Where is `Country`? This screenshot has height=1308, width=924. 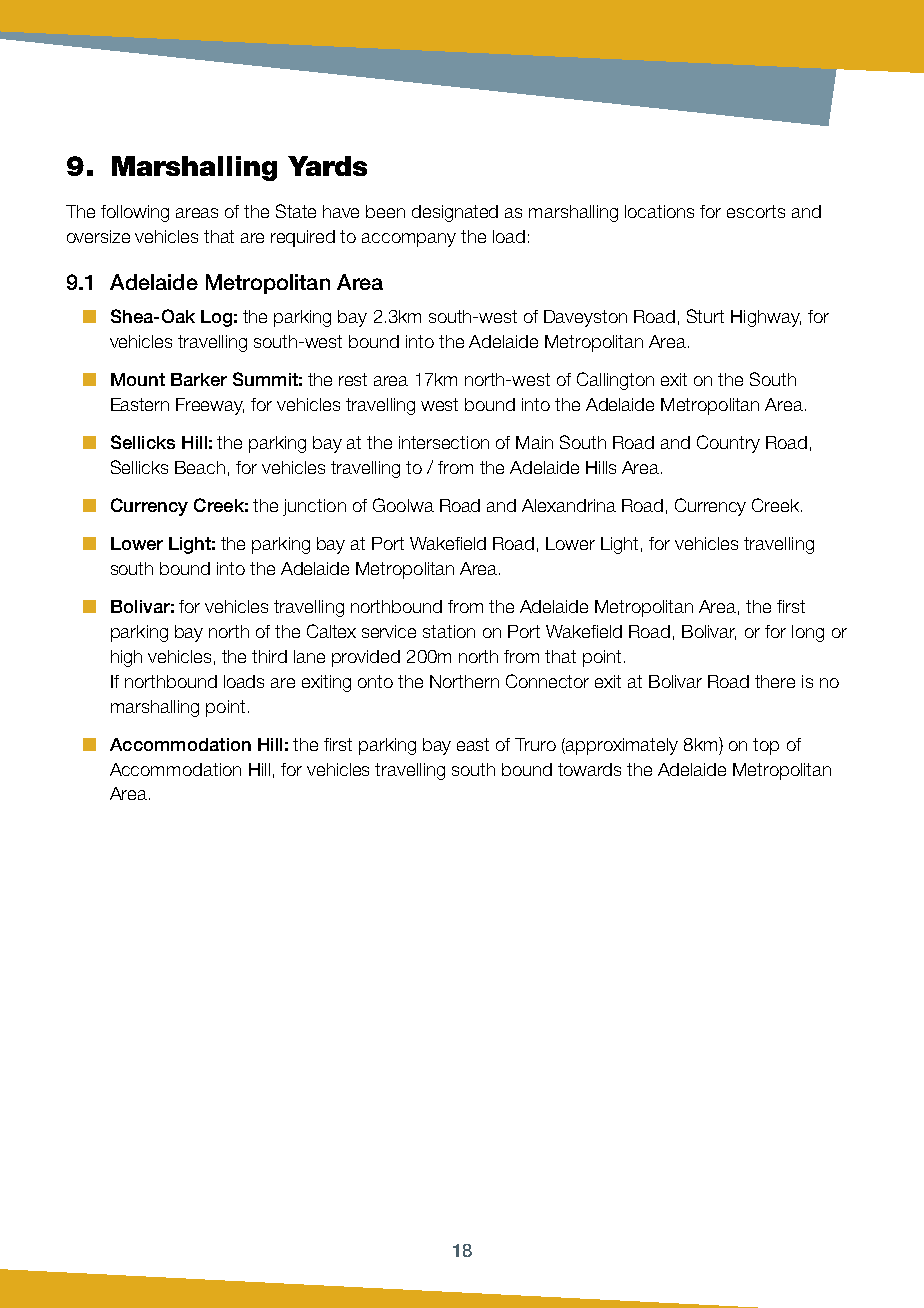 Country is located at coordinates (728, 444).
